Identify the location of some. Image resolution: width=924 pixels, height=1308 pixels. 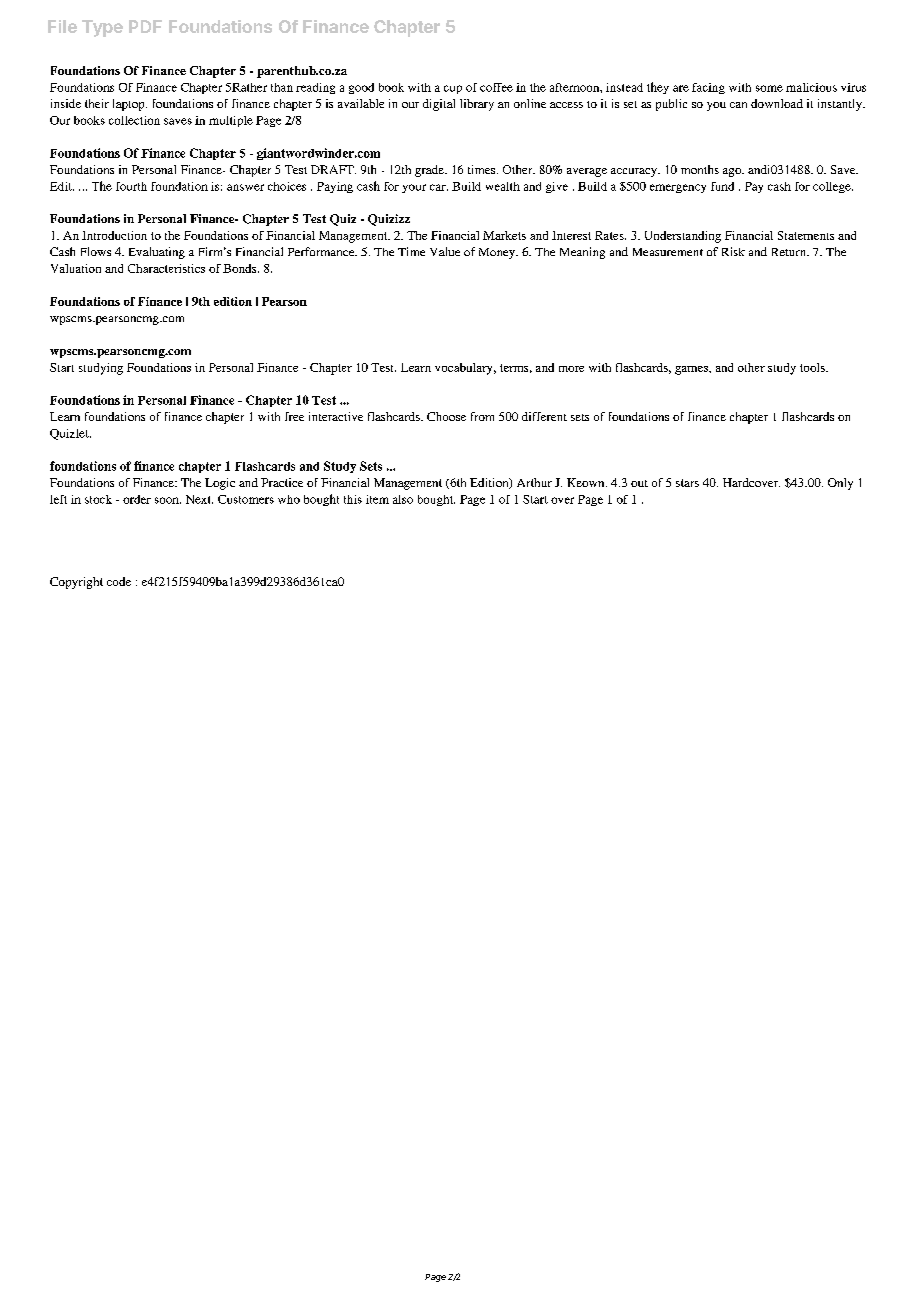
(769, 88).
